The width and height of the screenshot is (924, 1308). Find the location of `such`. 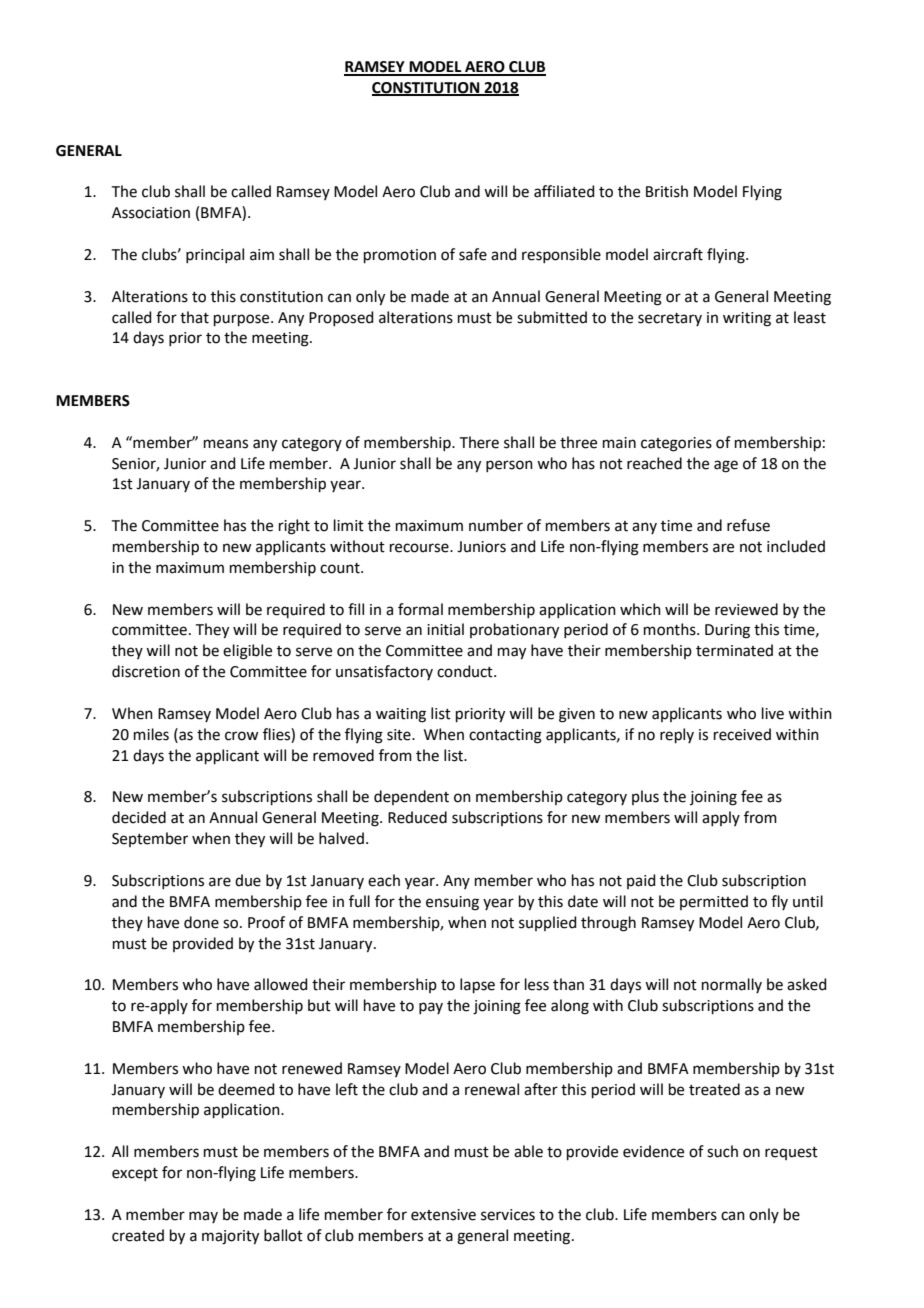

such is located at coordinates (722, 1151).
